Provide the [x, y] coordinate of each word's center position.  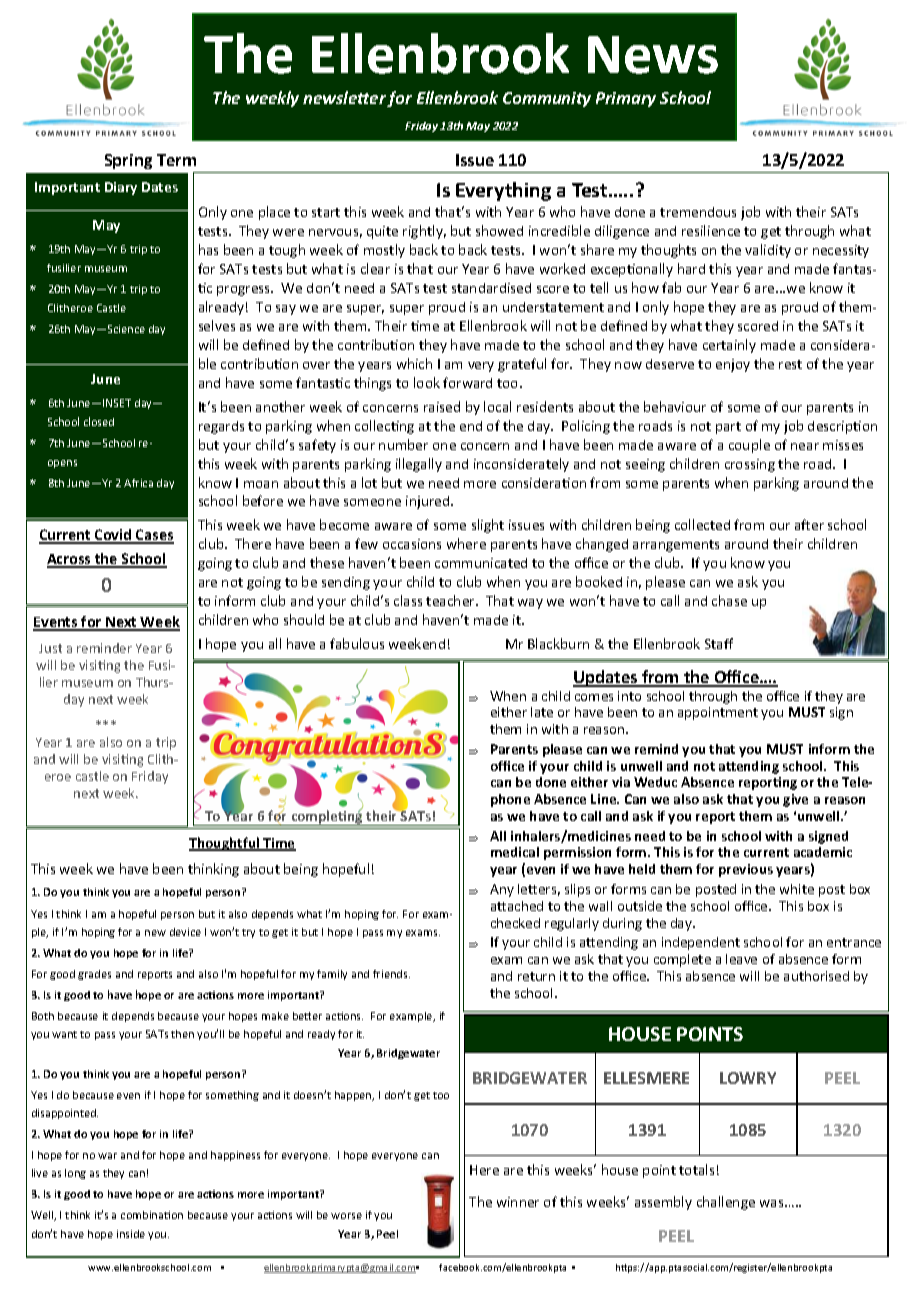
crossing [750, 465]
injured [429, 502]
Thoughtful [225, 844]
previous [746, 870]
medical [515, 852]
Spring [128, 161]
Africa [138, 483]
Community [547, 99]
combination [152, 1215]
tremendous [698, 212]
